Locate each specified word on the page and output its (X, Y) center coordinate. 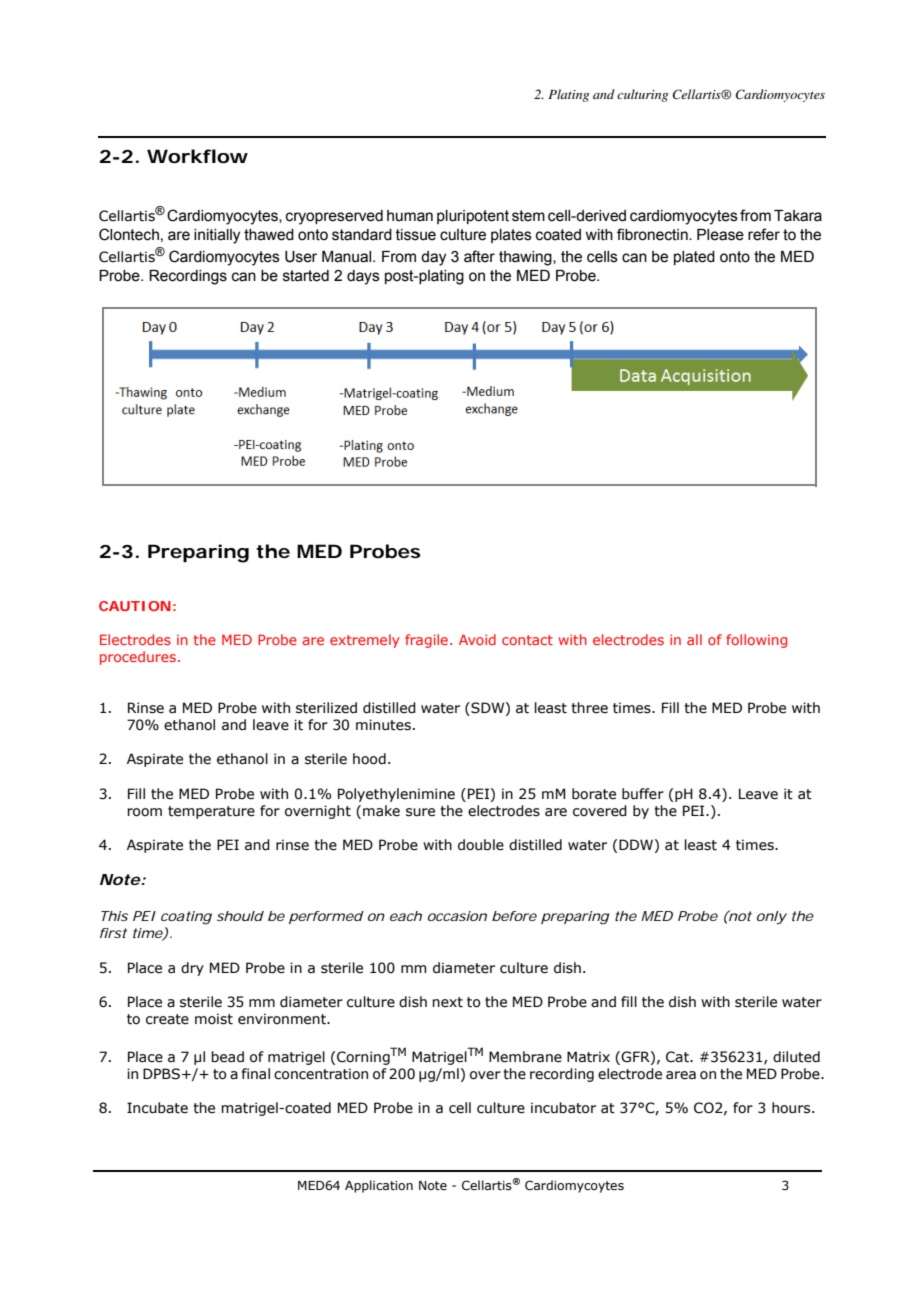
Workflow (197, 156)
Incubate (157, 1108)
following (756, 641)
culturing (642, 95)
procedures (138, 658)
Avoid (477, 639)
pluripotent (473, 217)
